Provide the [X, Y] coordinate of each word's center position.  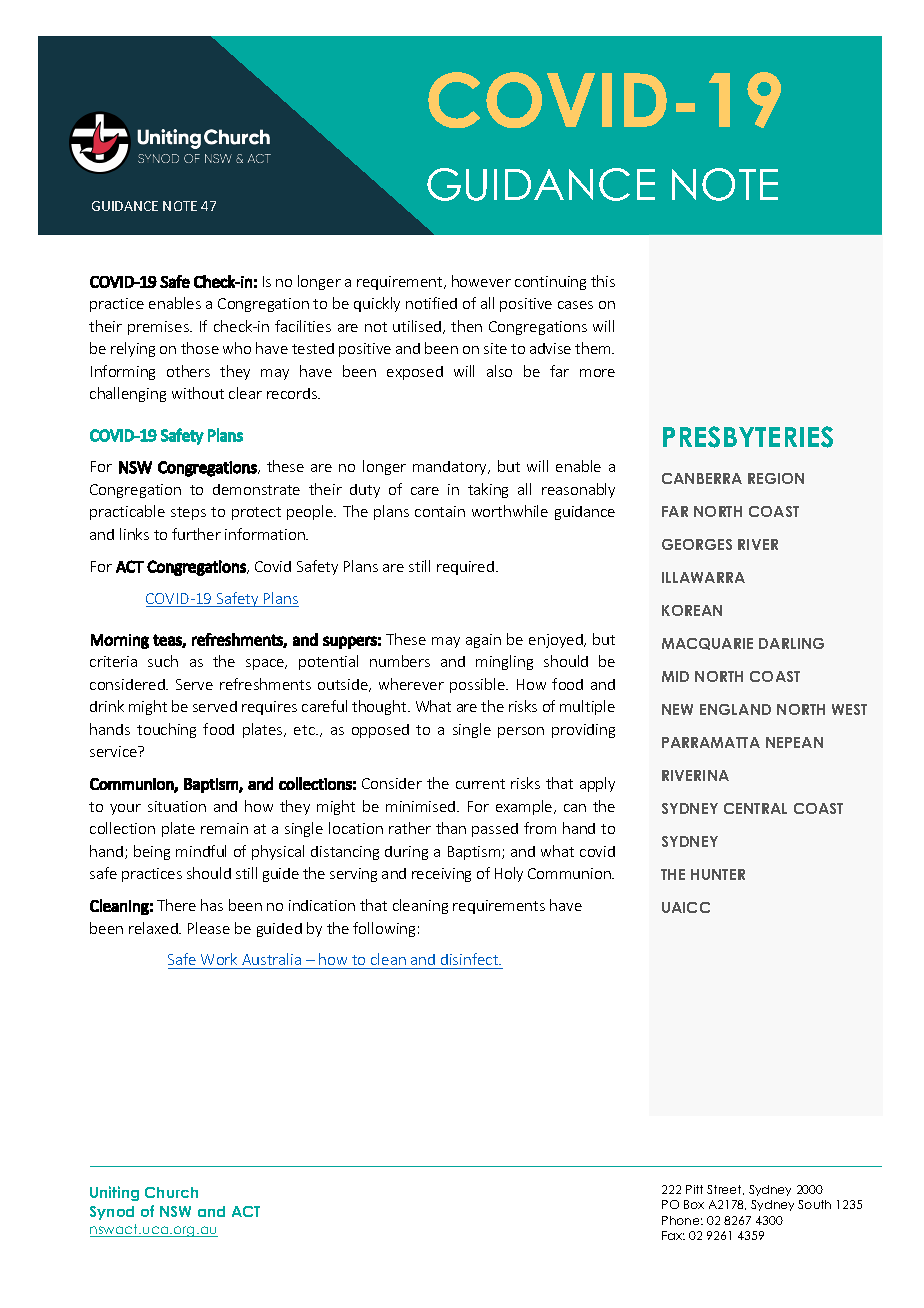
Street [725, 1190]
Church [171, 1192]
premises [159, 328]
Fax [673, 1235]
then [466, 326]
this [603, 281]
